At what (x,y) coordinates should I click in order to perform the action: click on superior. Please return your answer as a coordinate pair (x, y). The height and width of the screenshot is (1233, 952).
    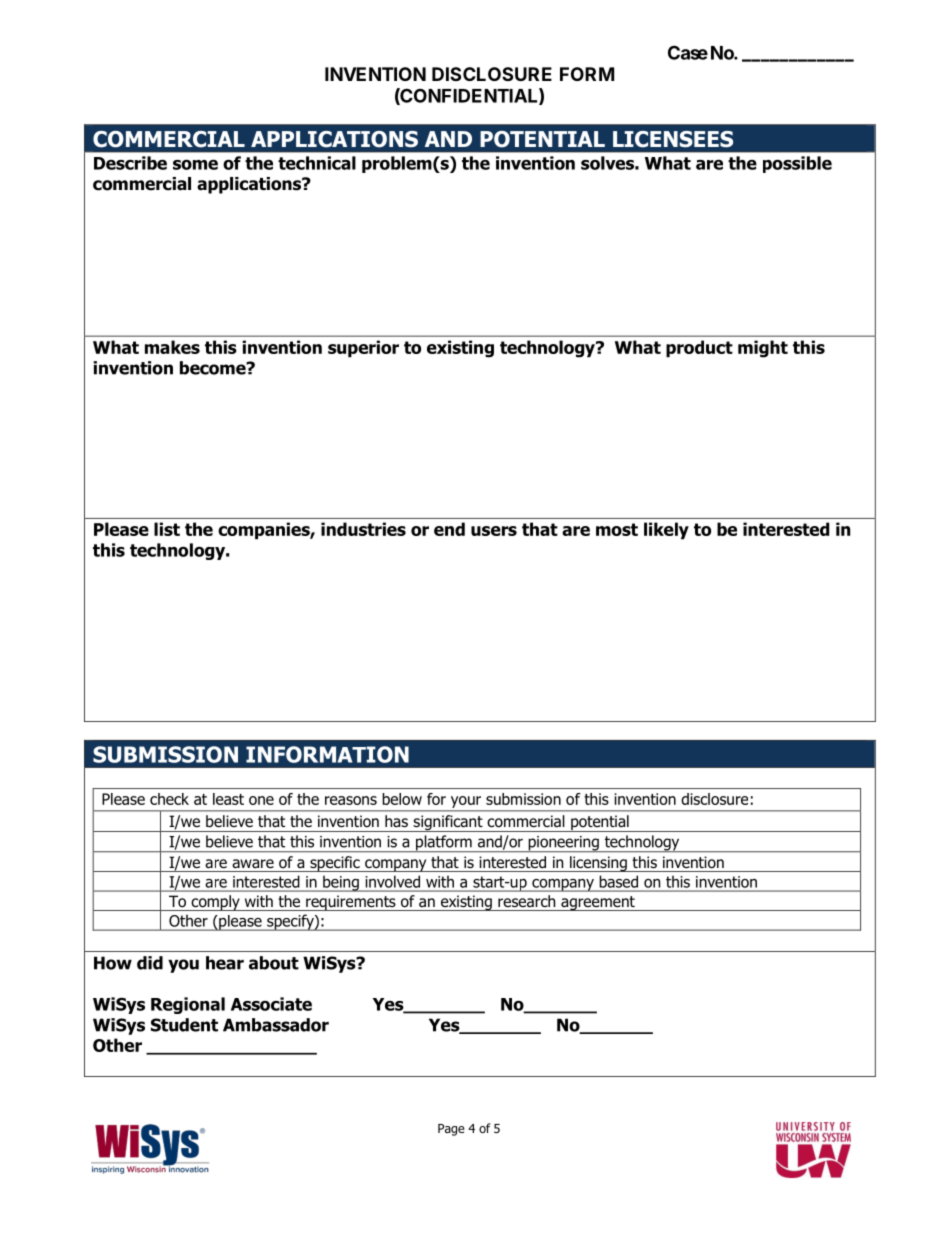
    Looking at the image, I should click on (363, 349).
